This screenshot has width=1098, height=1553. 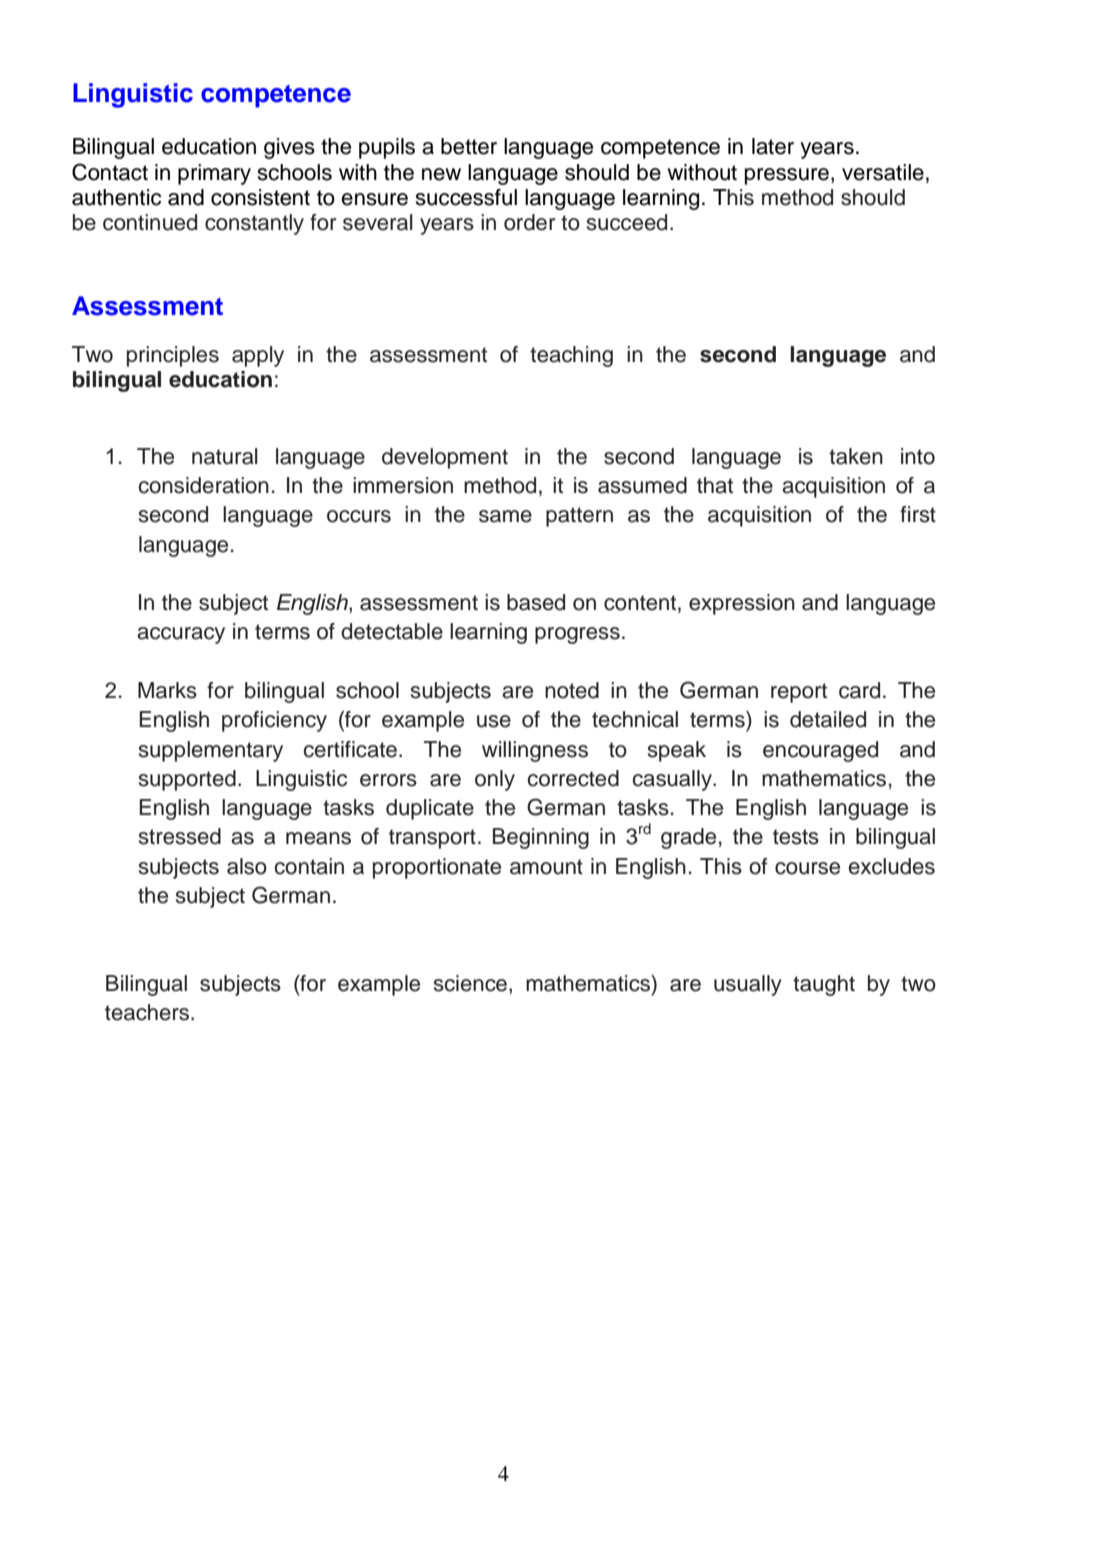 What do you see at coordinates (788, 176) in the screenshot?
I see `pressure` at bounding box center [788, 176].
